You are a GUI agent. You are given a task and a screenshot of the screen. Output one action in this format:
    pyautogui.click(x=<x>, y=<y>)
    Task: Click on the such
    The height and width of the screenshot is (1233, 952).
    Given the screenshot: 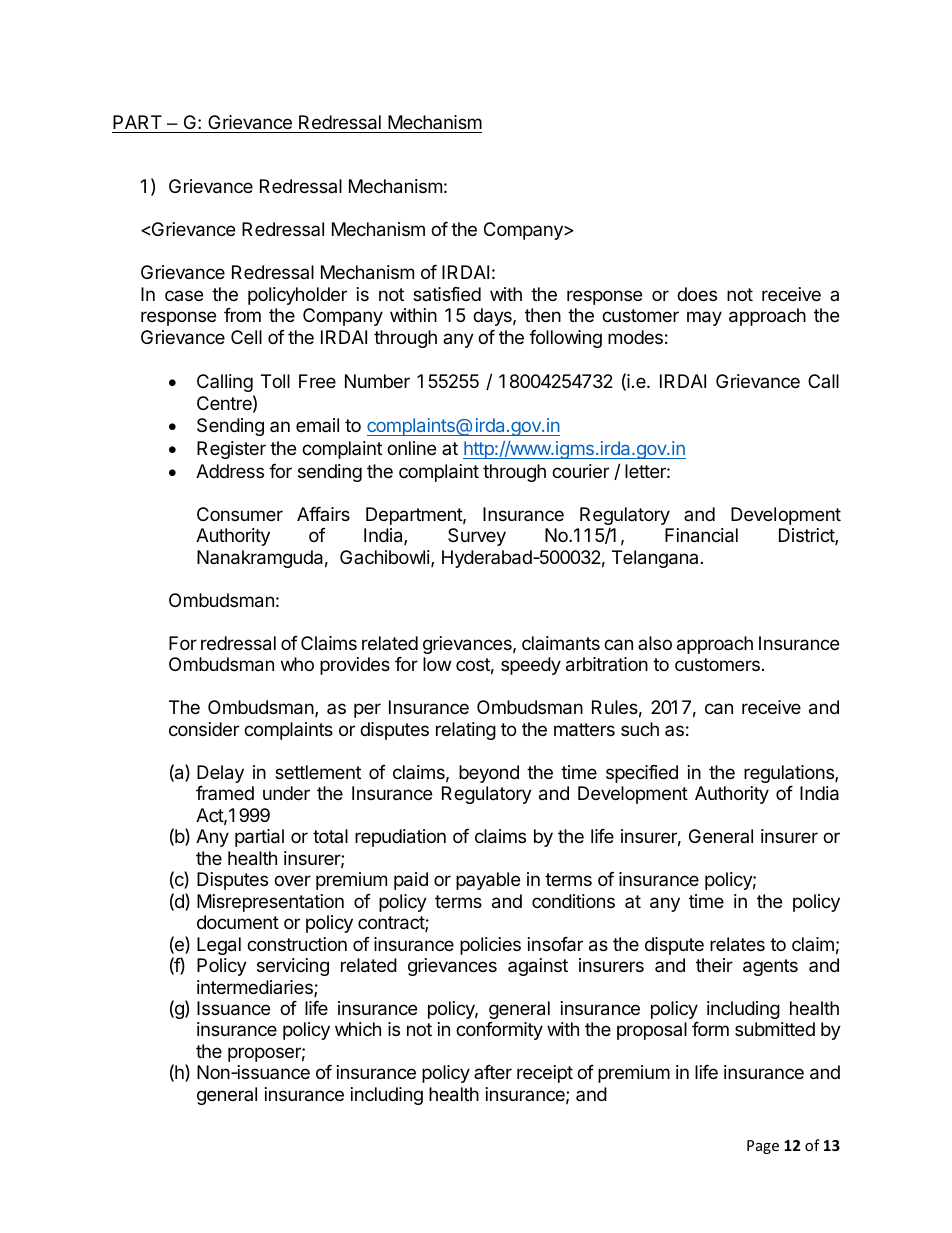 What is the action you would take?
    pyautogui.click(x=640, y=729)
